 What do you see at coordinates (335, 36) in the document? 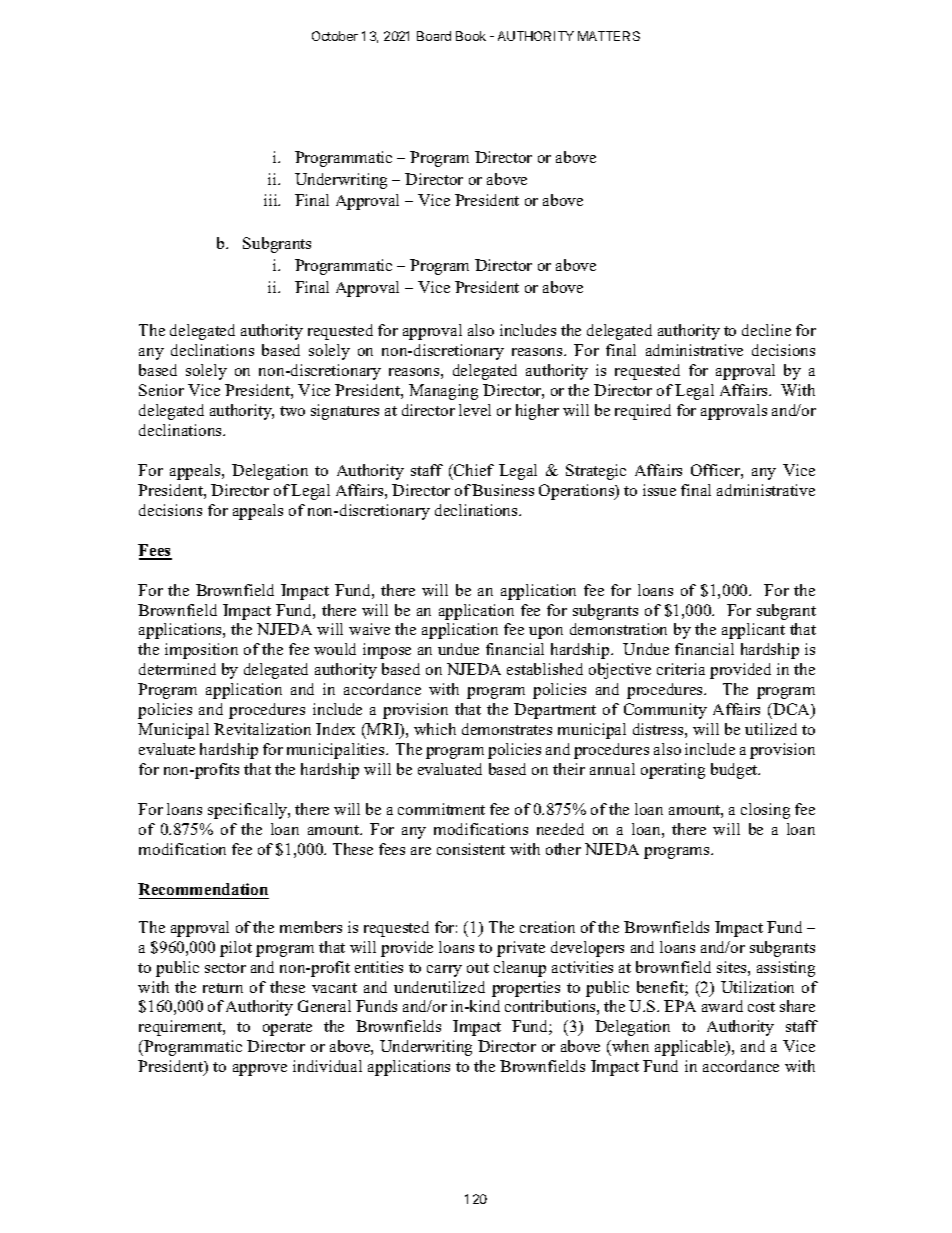
I see `October` at bounding box center [335, 36].
